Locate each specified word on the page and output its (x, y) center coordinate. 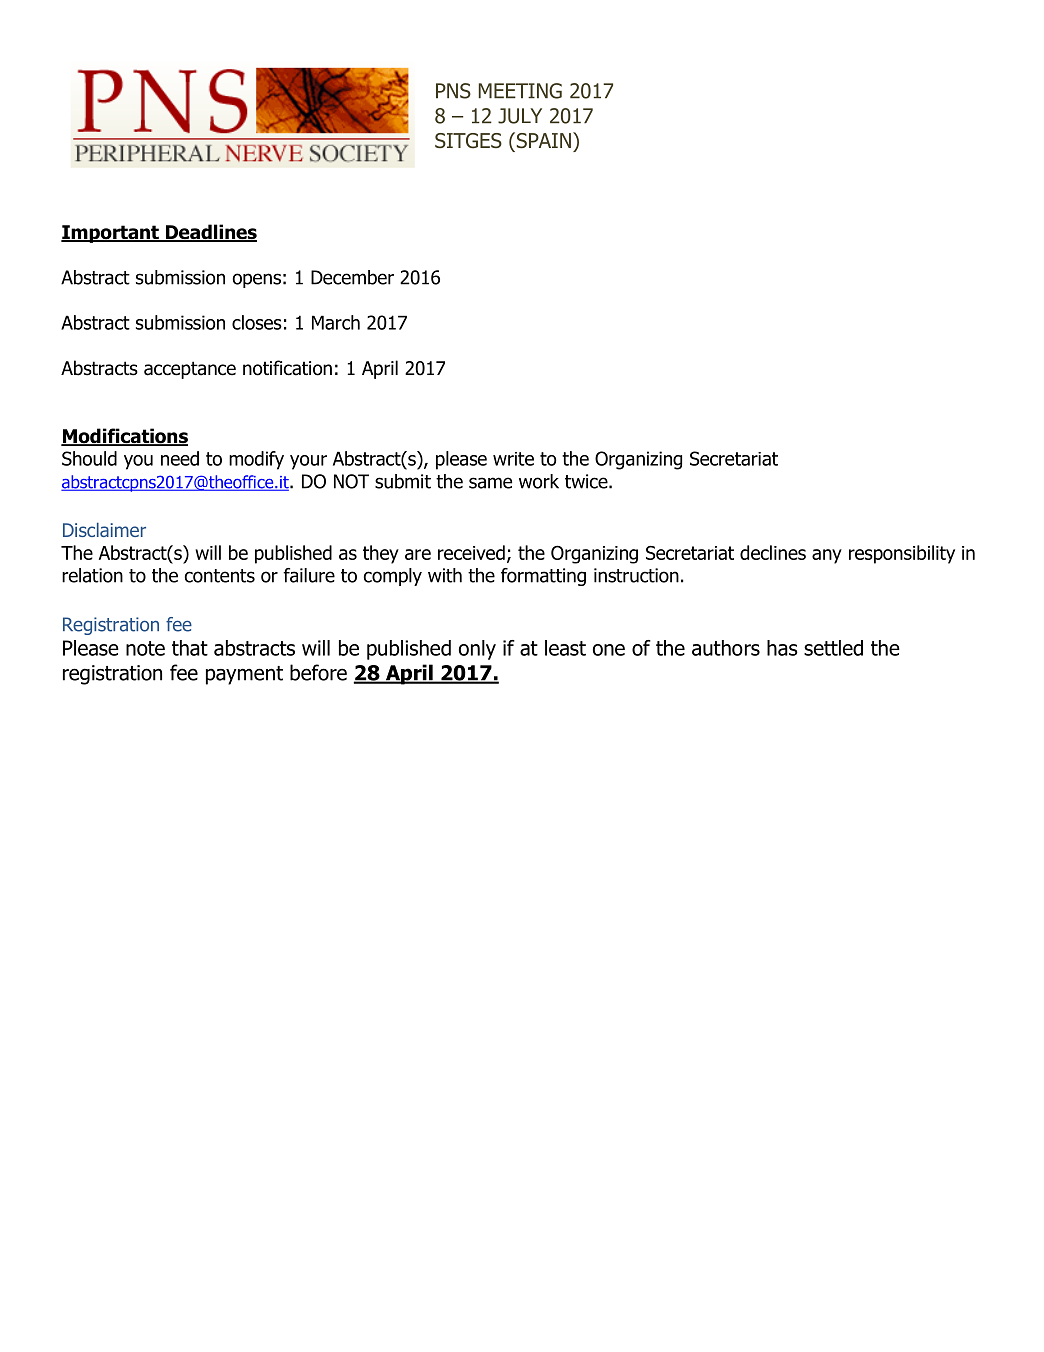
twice (587, 481)
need (180, 458)
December (352, 277)
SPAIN (542, 140)
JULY (520, 116)
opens (256, 280)
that (190, 648)
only (477, 650)
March (336, 322)
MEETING (520, 91)
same (490, 483)
